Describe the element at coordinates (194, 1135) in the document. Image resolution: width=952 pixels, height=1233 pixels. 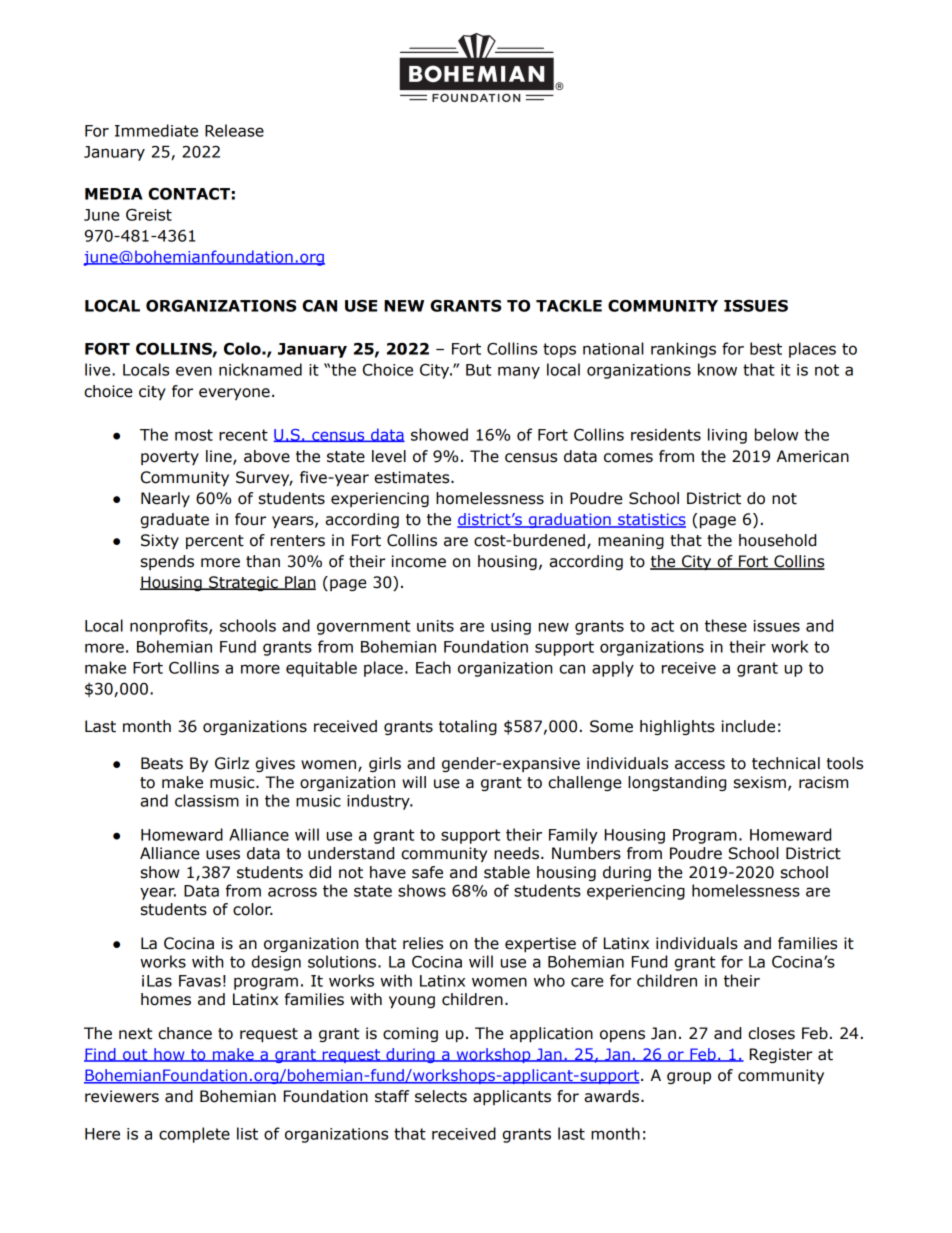
I see `complete` at that location.
